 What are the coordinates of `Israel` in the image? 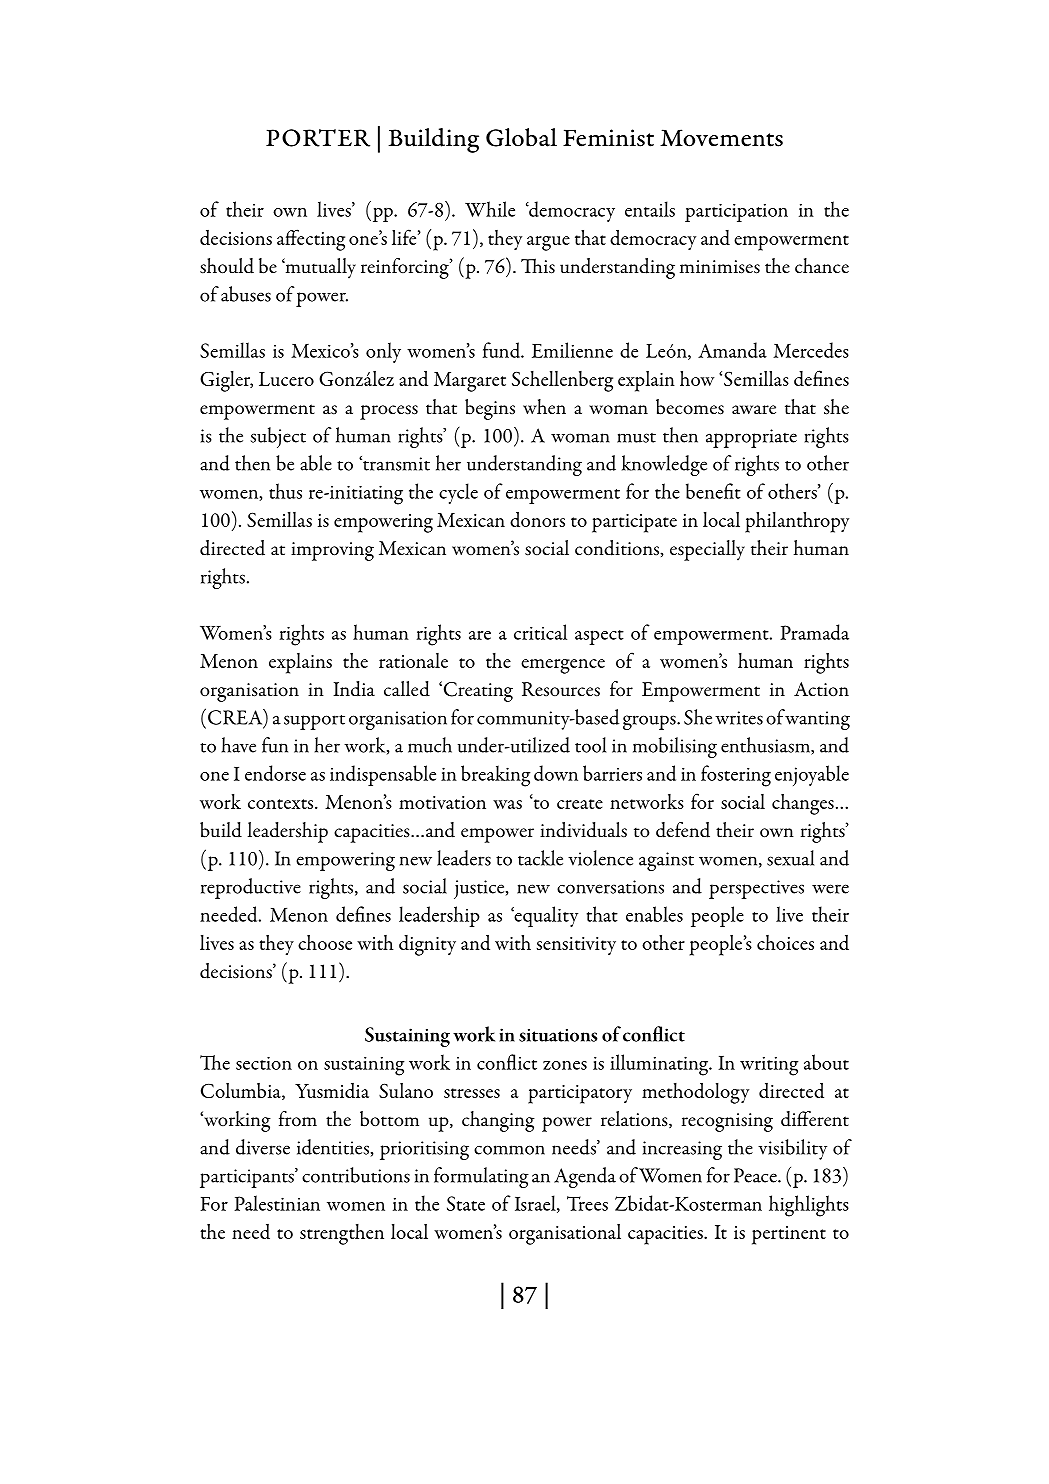 It's located at (536, 1204).
